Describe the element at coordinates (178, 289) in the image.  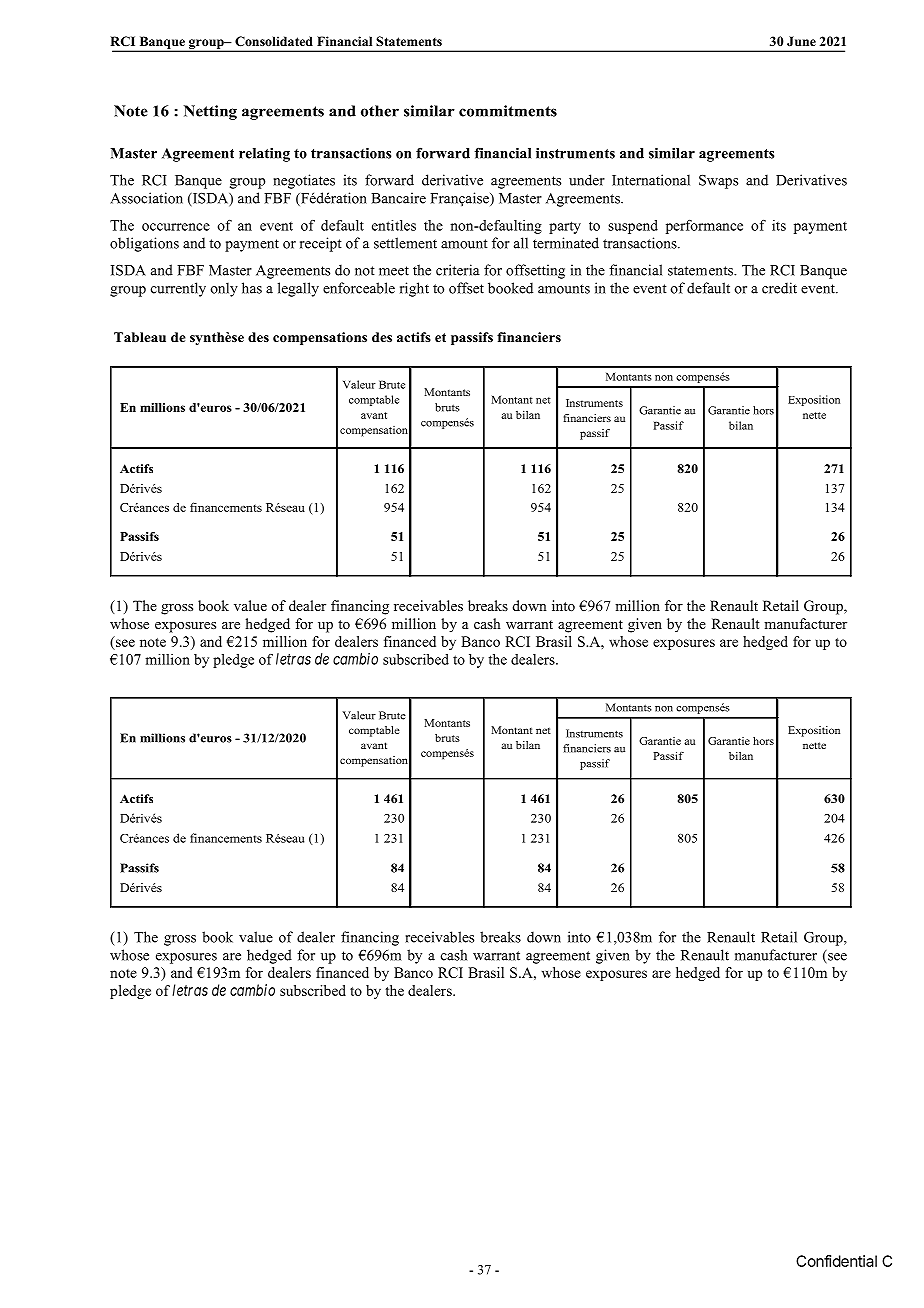
I see `currently` at that location.
